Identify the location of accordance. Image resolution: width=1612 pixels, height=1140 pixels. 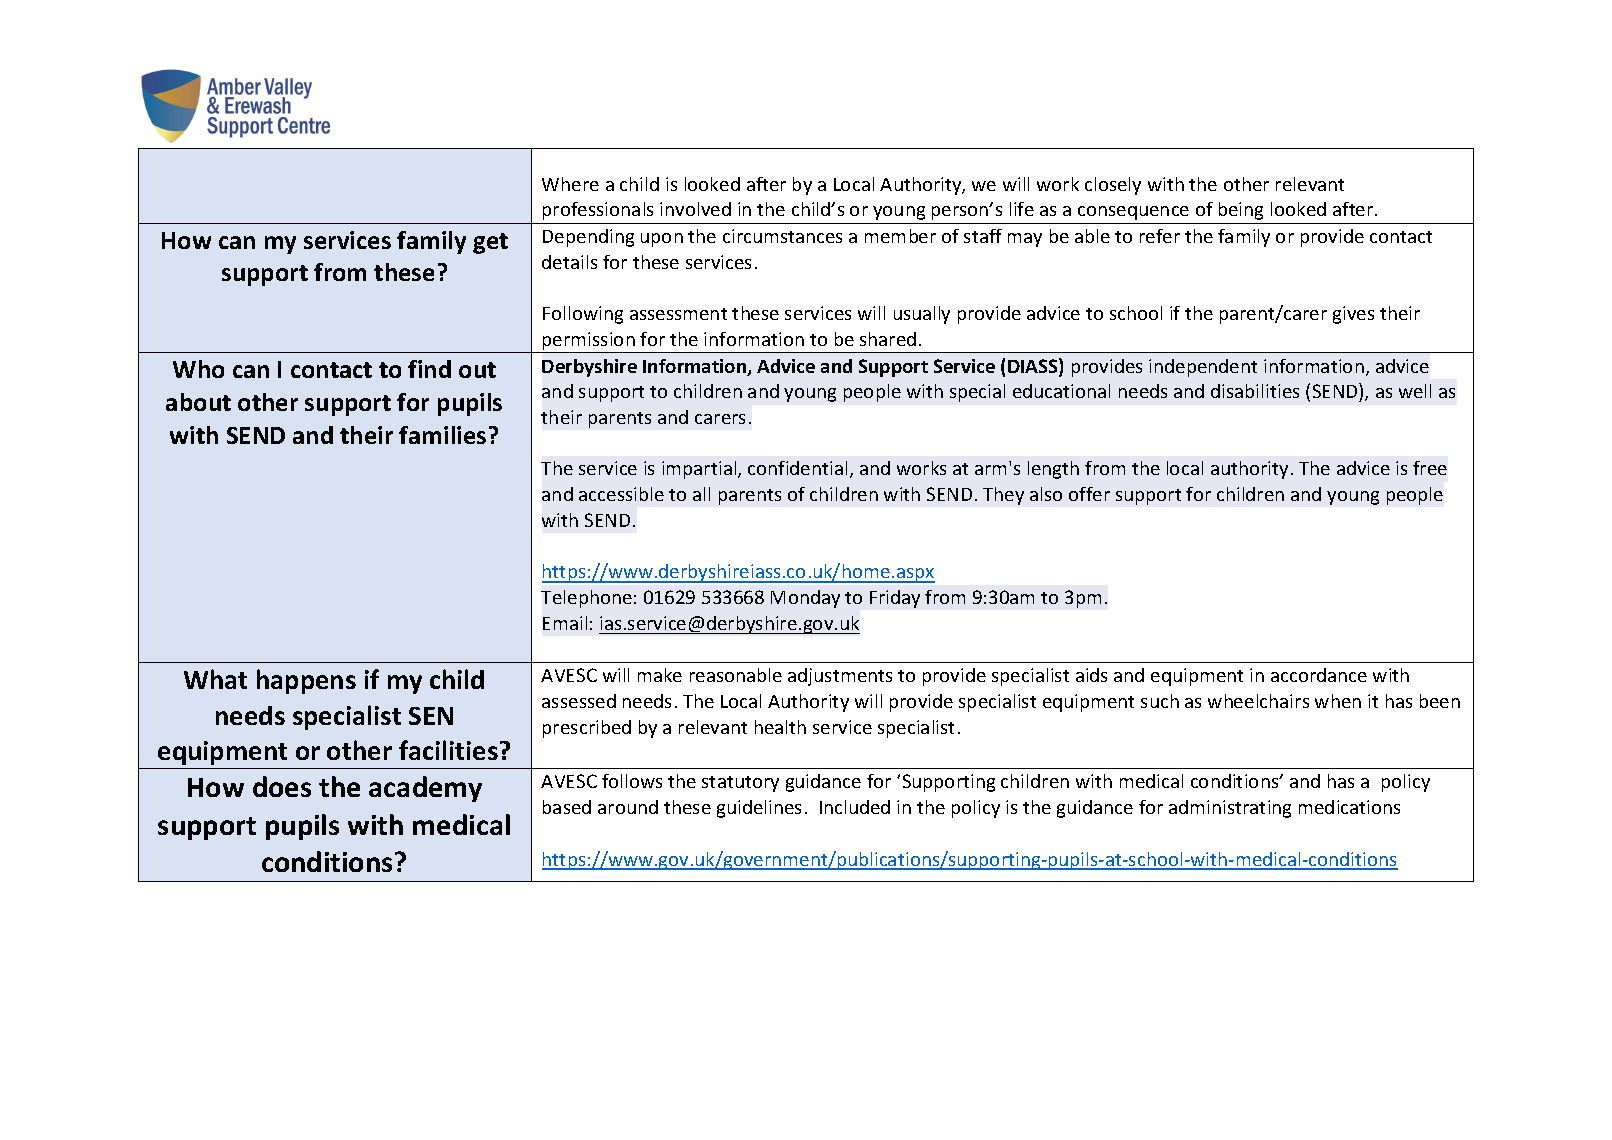
(1319, 675).
